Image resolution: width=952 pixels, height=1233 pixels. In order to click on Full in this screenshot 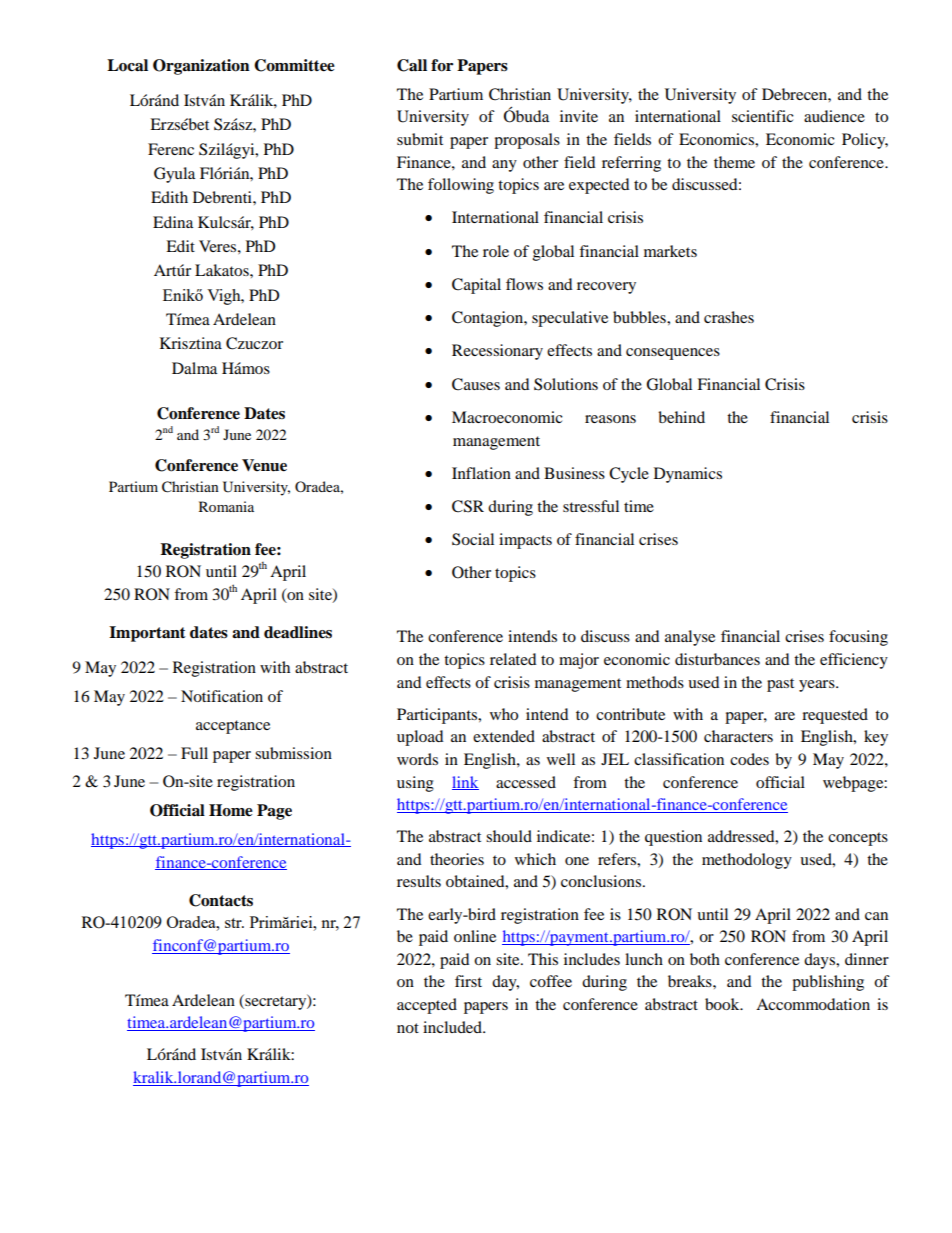, I will do `click(194, 753)`.
